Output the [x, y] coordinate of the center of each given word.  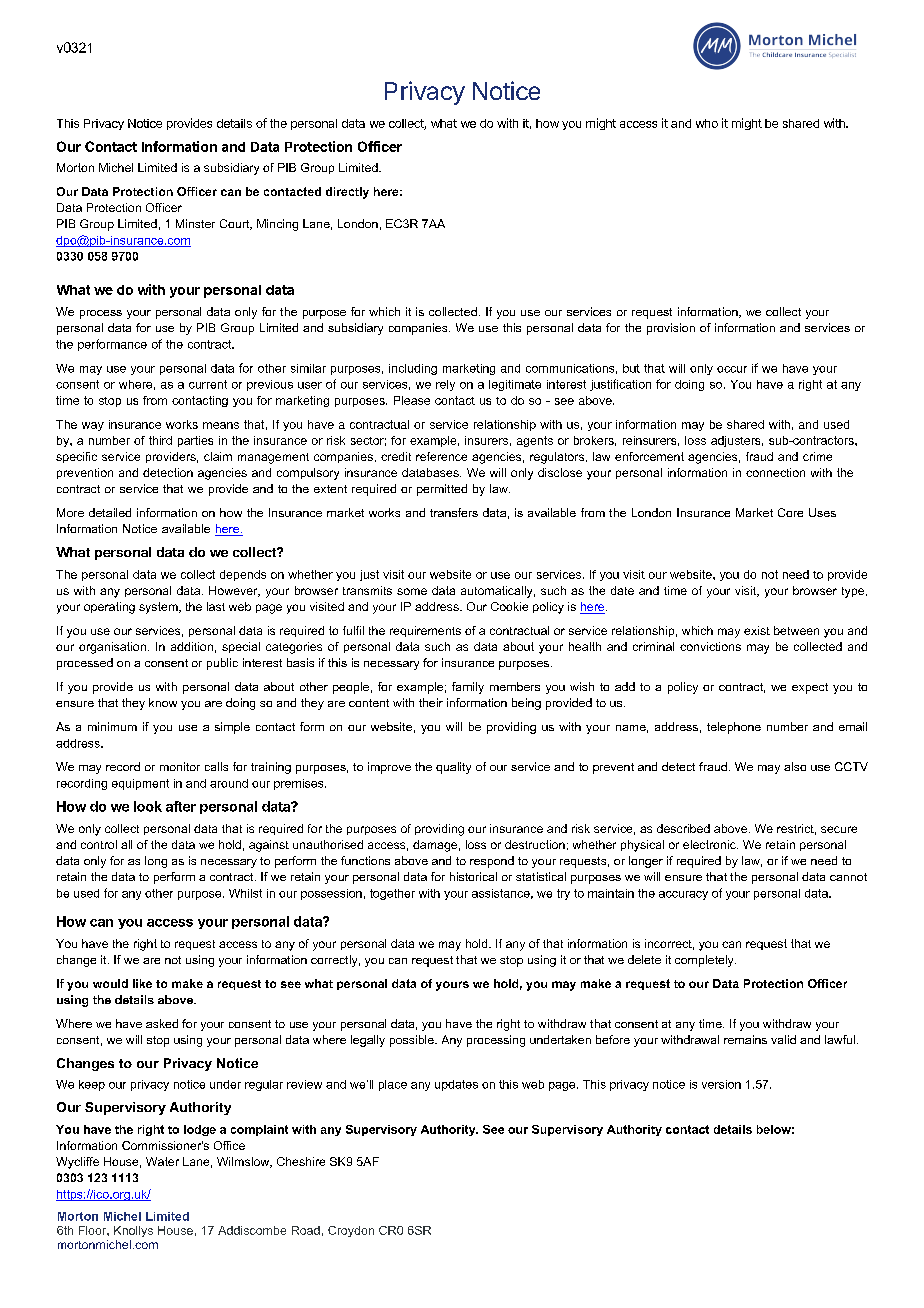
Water [162, 1161]
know [163, 702]
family [468, 688]
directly [347, 193]
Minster [195, 223]
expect [810, 688]
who [707, 123]
